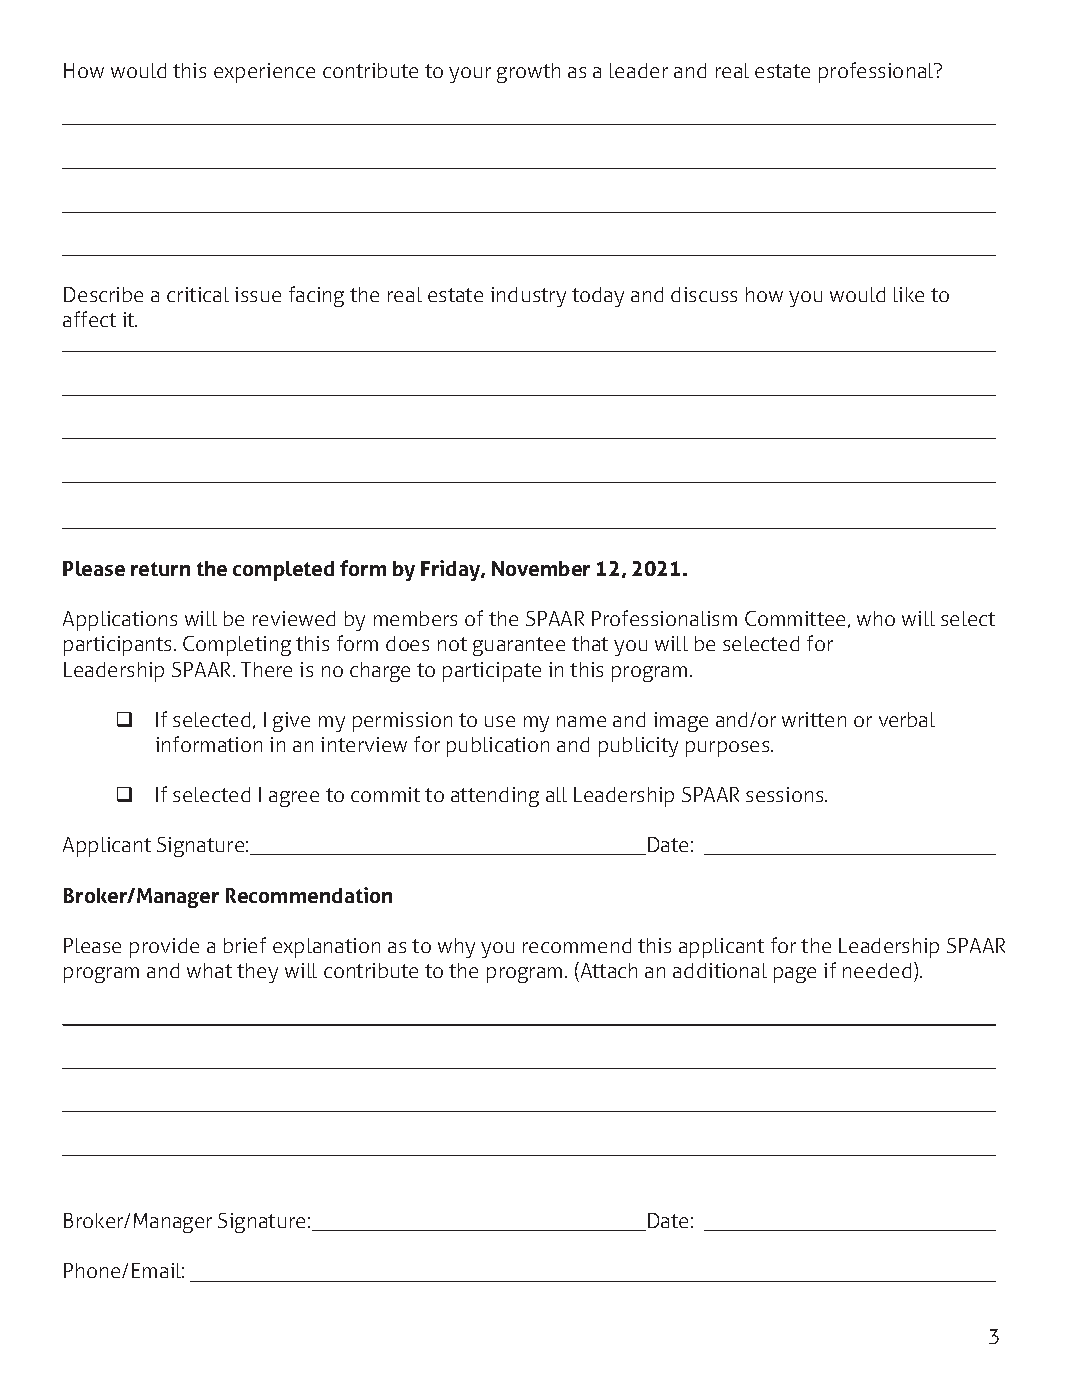 The width and height of the screenshot is (1069, 1383). I want to click on November, so click(541, 568).
